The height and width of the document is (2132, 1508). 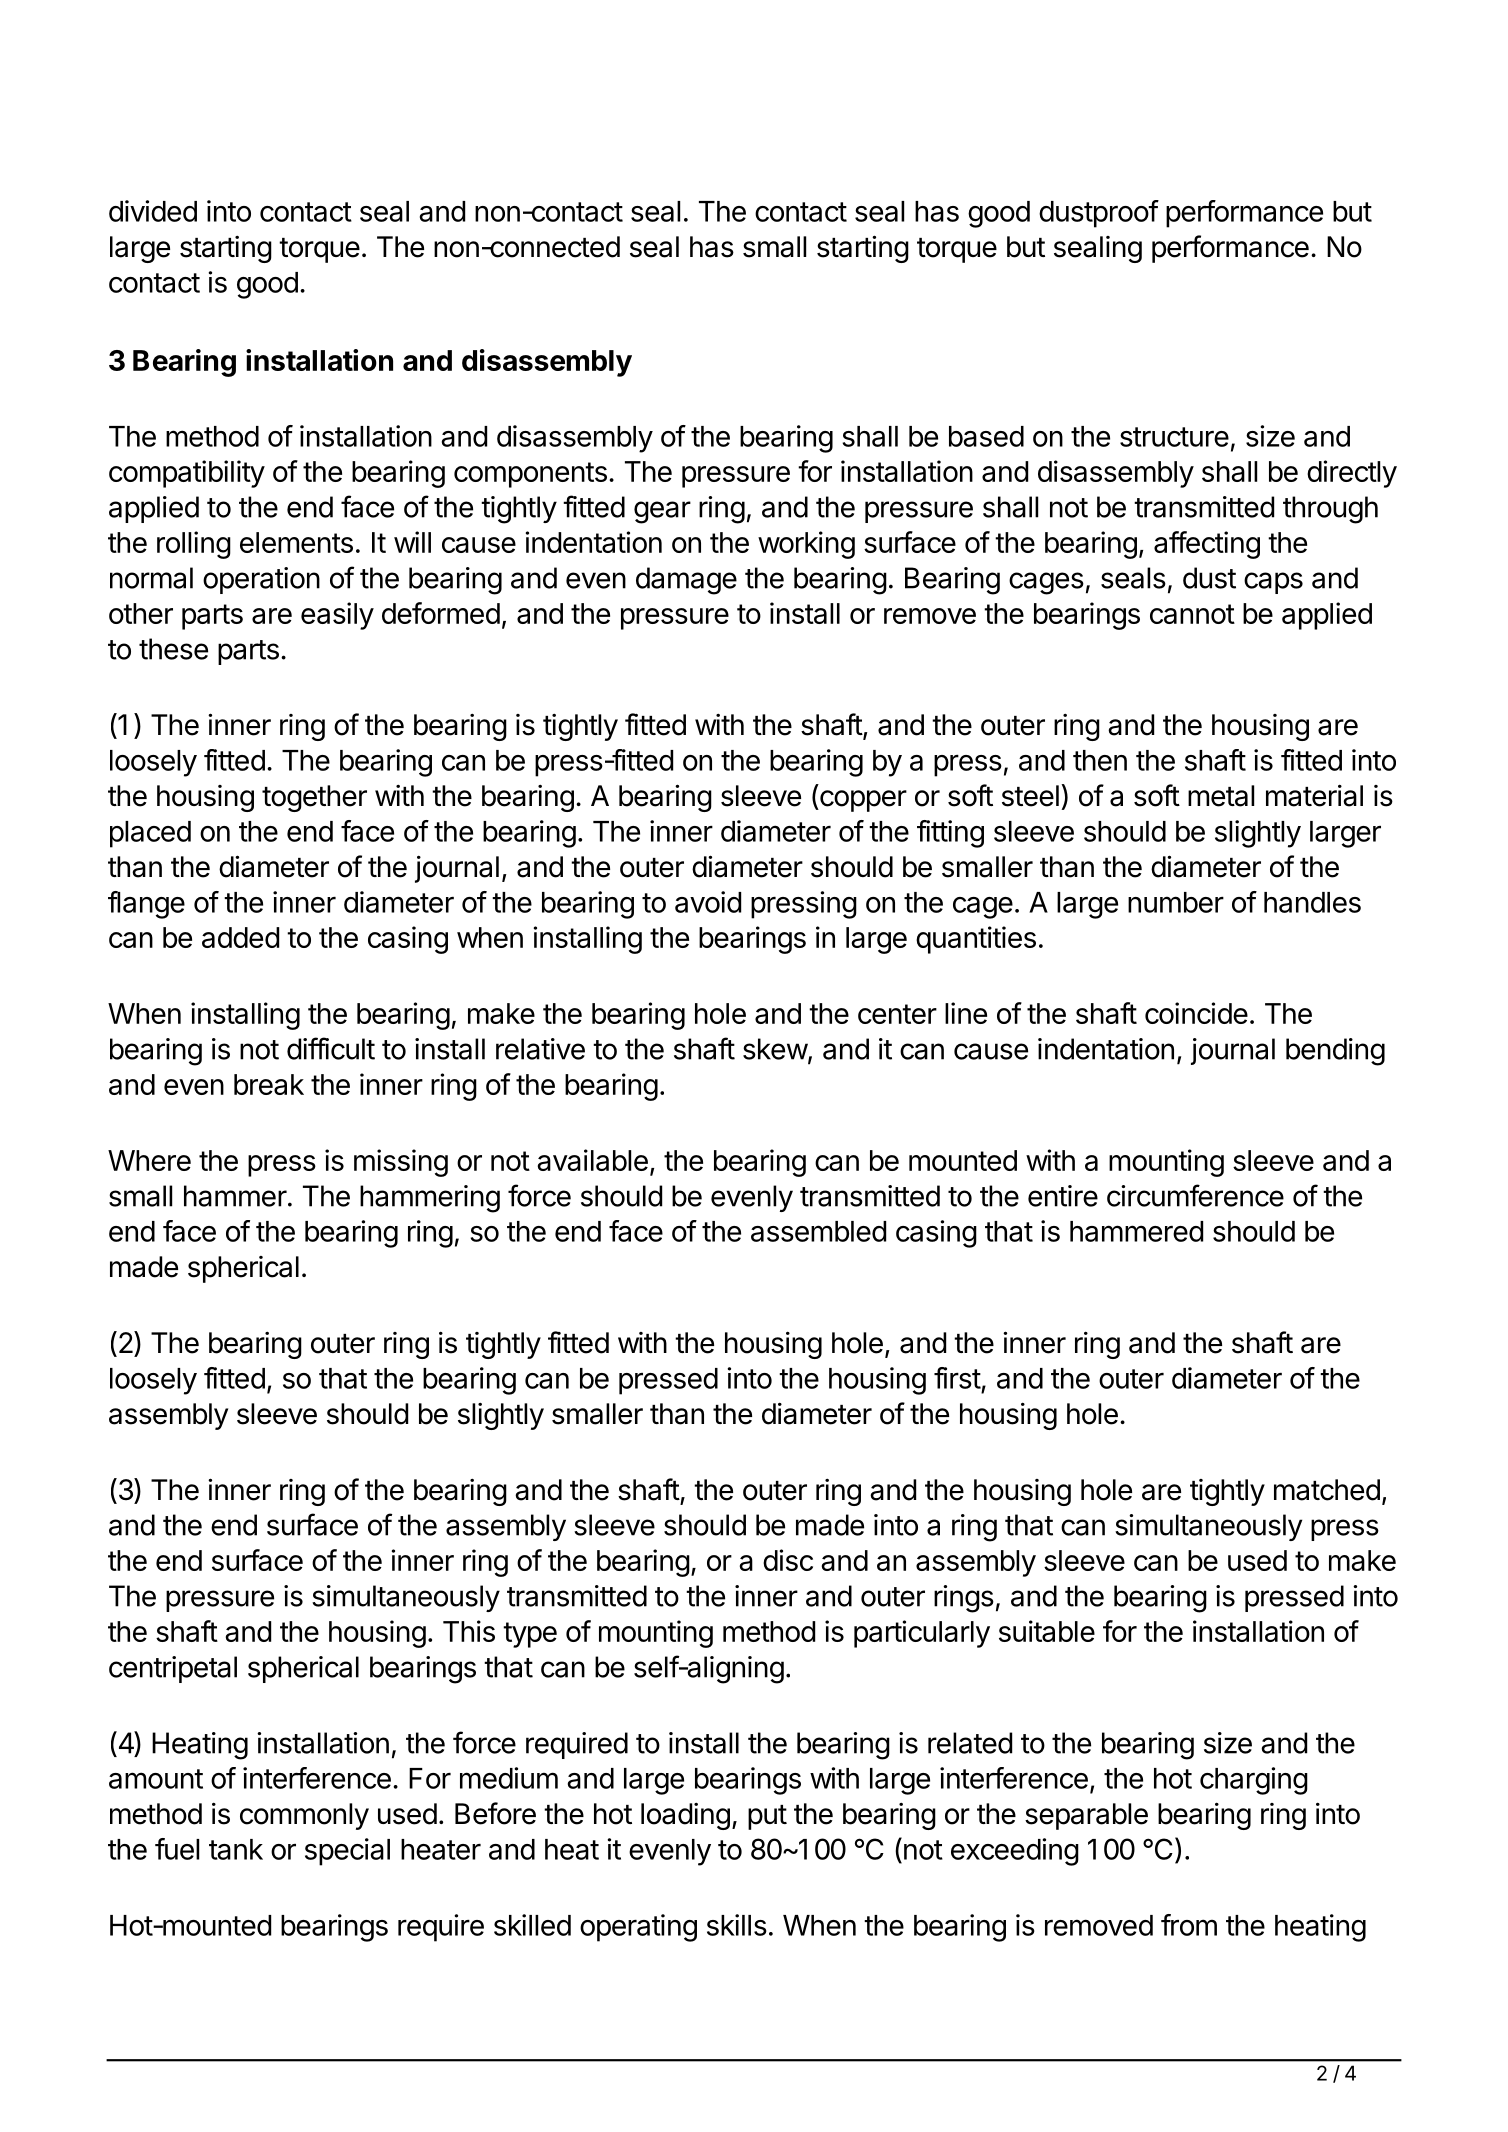 I want to click on coincide, so click(x=1196, y=1013).
